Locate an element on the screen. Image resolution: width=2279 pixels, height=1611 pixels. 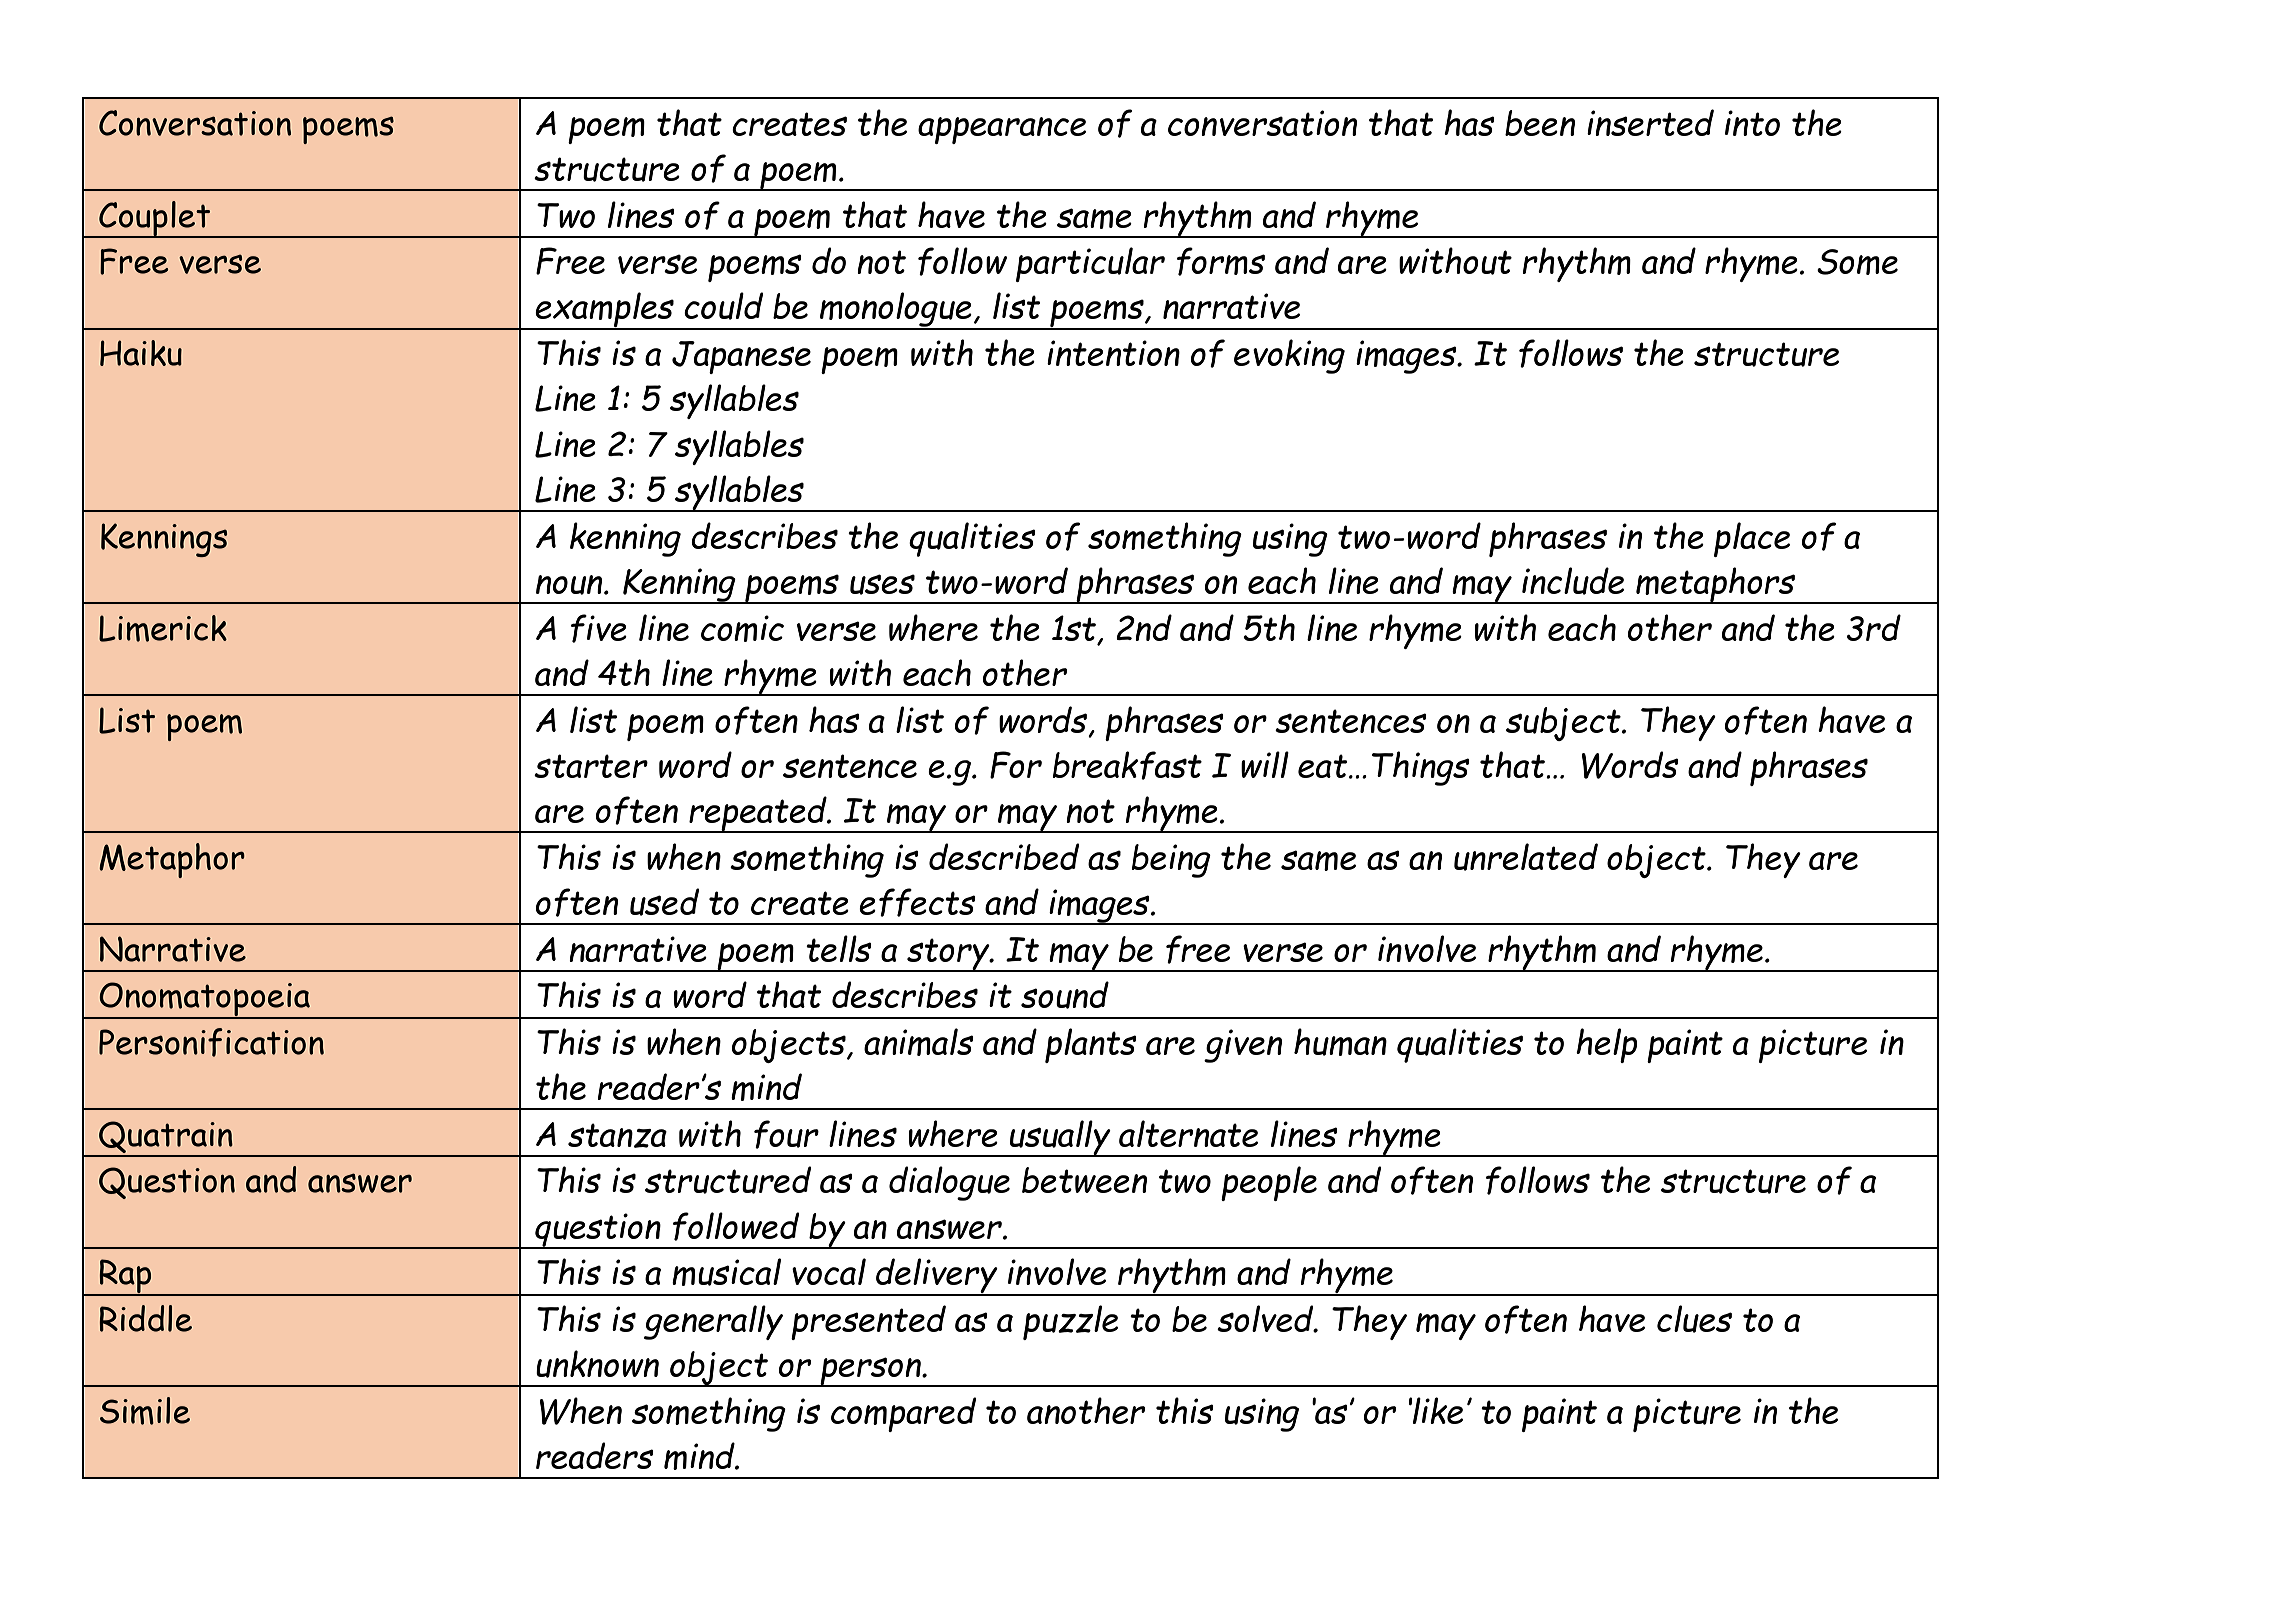
appearance is located at coordinates (1002, 130).
